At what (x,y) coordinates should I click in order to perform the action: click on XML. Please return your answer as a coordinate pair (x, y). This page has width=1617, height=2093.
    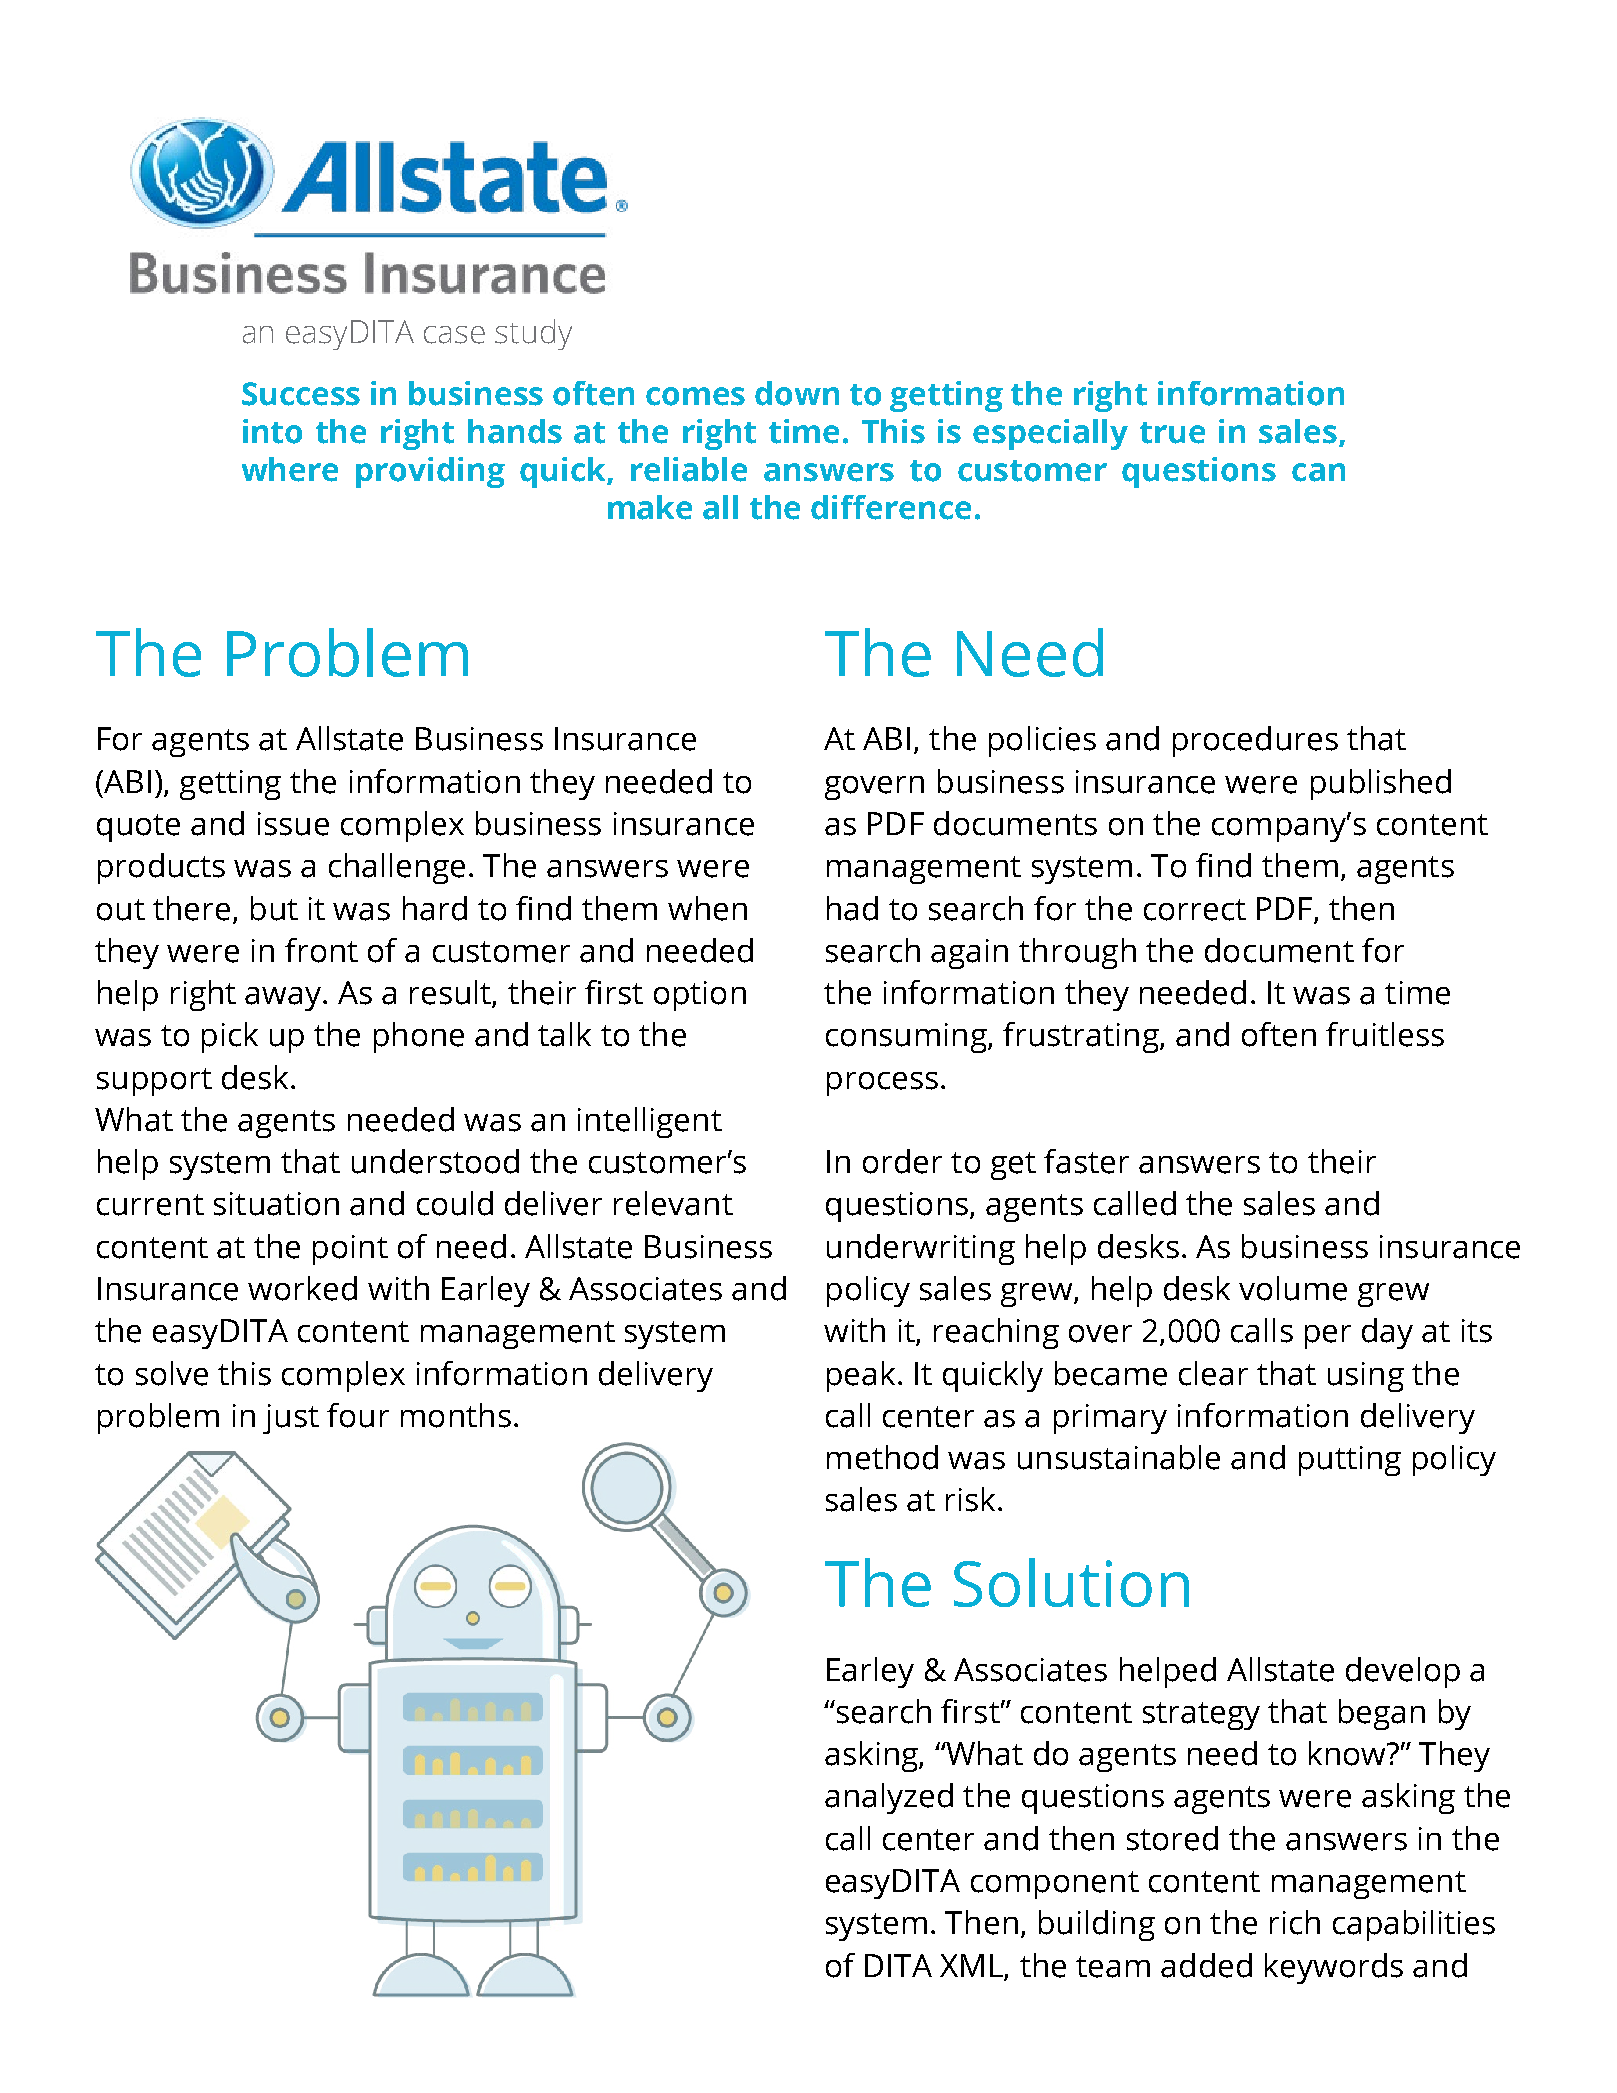
    Looking at the image, I should click on (971, 1965).
